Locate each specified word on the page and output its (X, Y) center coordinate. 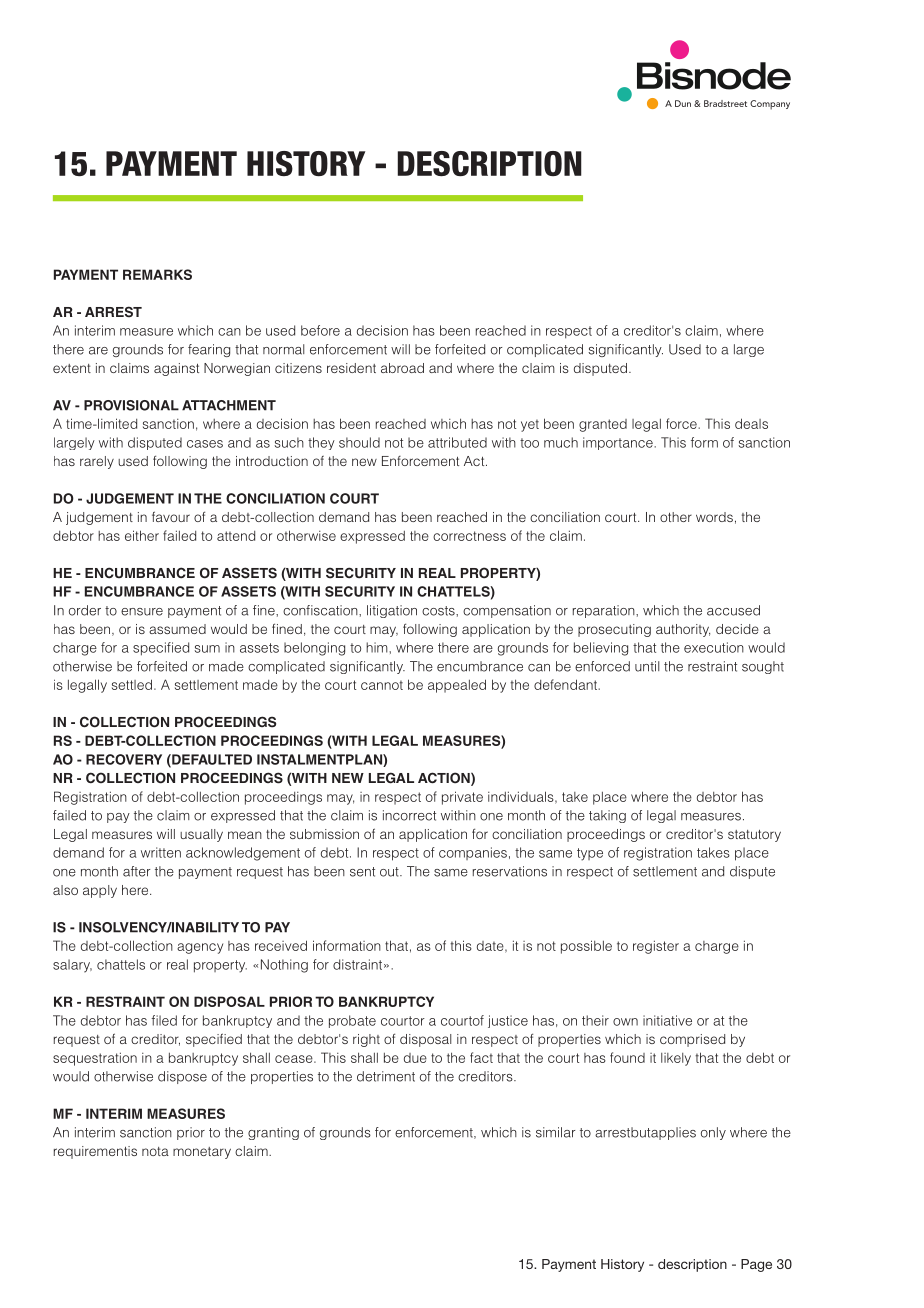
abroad (402, 368)
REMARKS (157, 274)
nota (155, 1151)
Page (756, 1265)
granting (273, 1133)
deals (751, 423)
